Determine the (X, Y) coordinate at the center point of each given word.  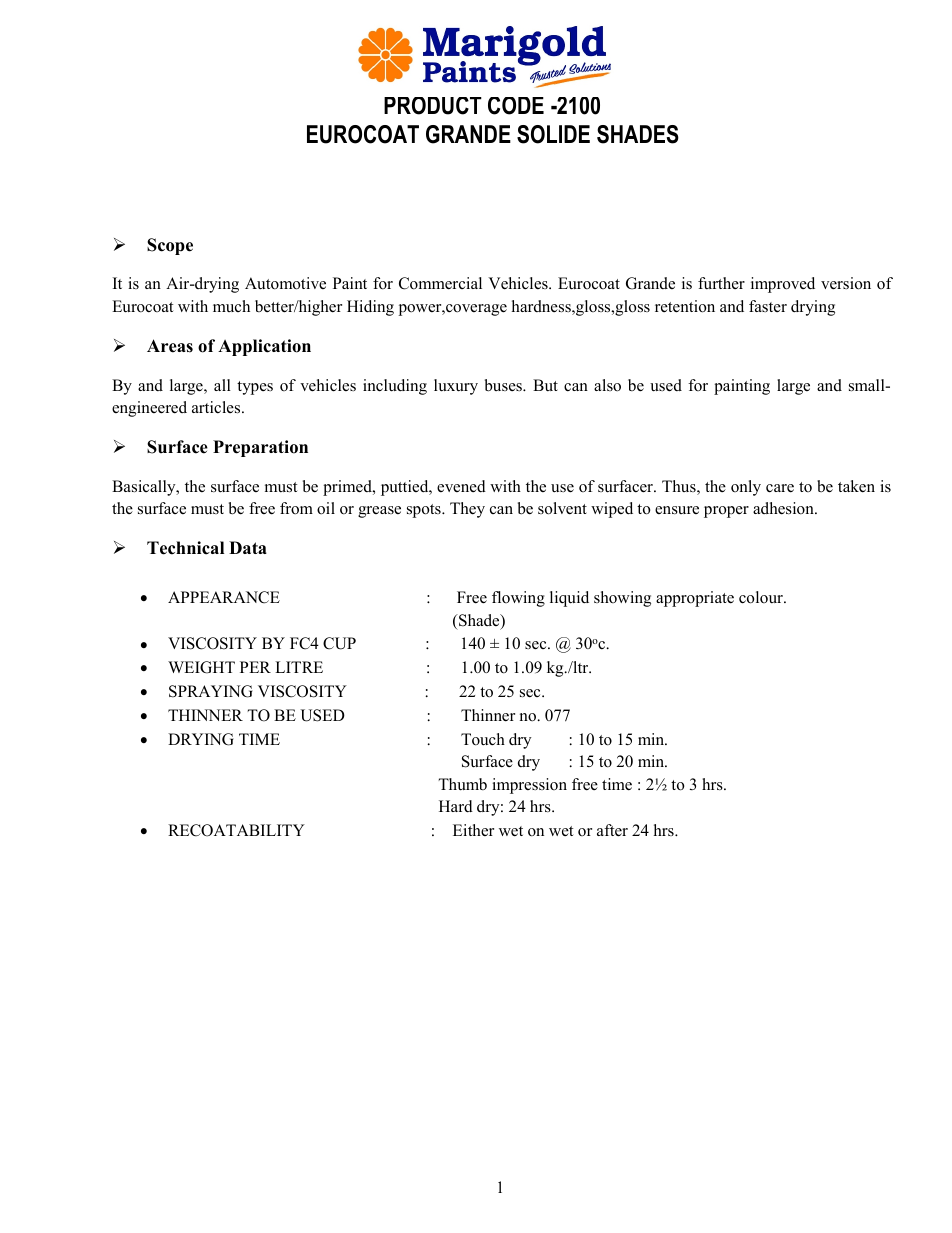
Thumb (462, 784)
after (612, 830)
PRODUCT (433, 106)
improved (783, 285)
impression (529, 786)
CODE (516, 106)
